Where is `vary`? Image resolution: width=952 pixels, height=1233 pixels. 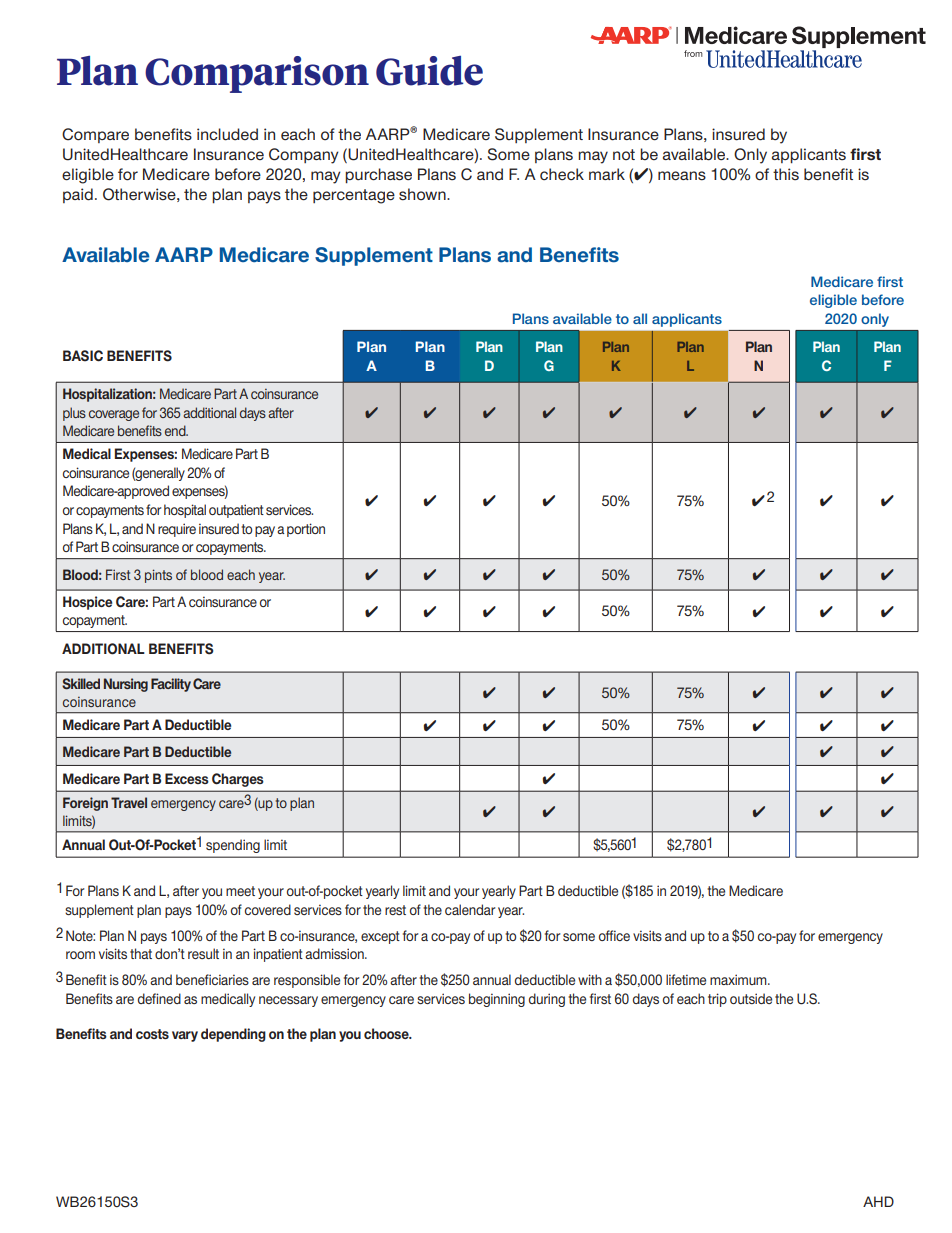 vary is located at coordinates (185, 1036).
